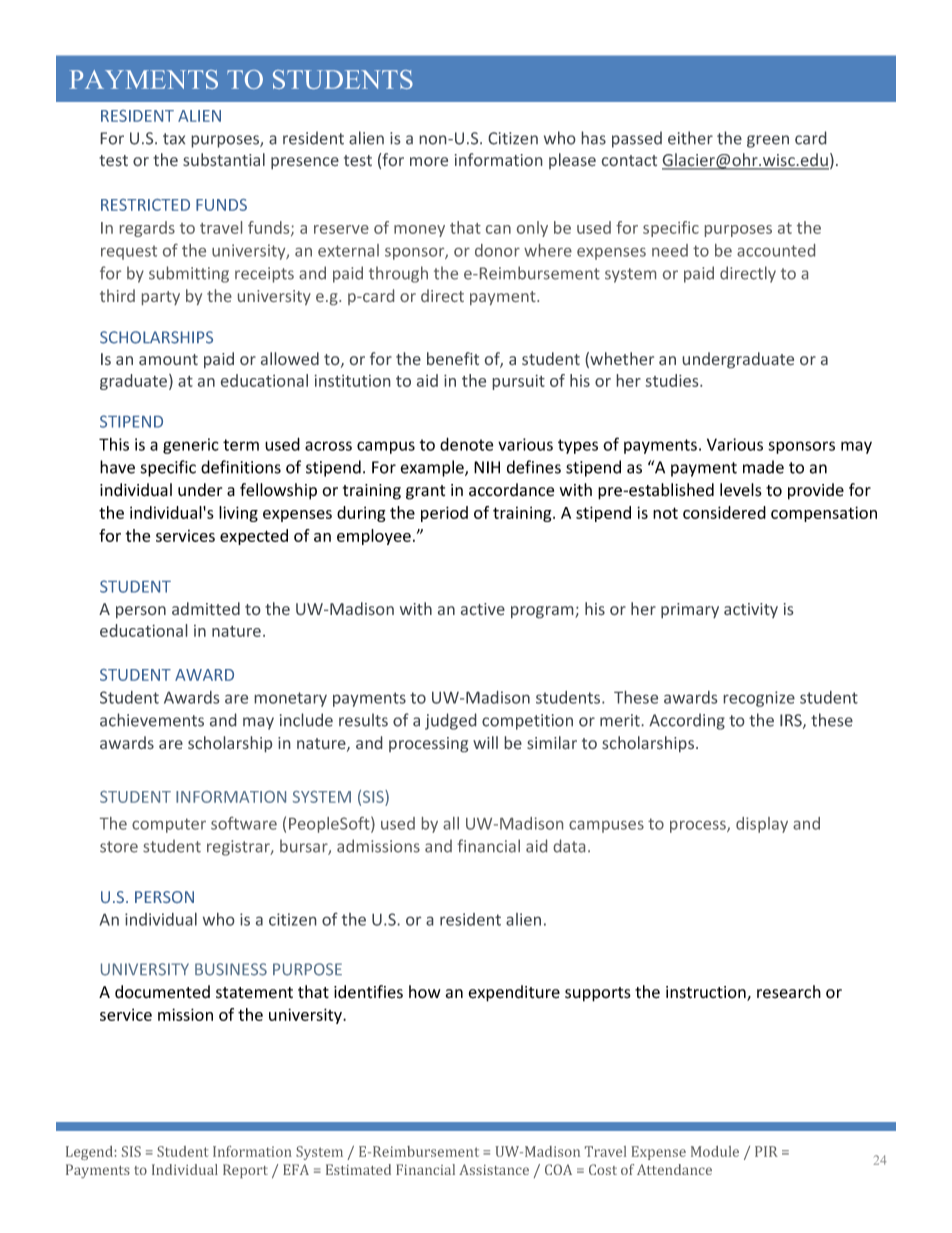 The width and height of the page is (952, 1233). What do you see at coordinates (751, 610) in the page?
I see `activity` at bounding box center [751, 610].
